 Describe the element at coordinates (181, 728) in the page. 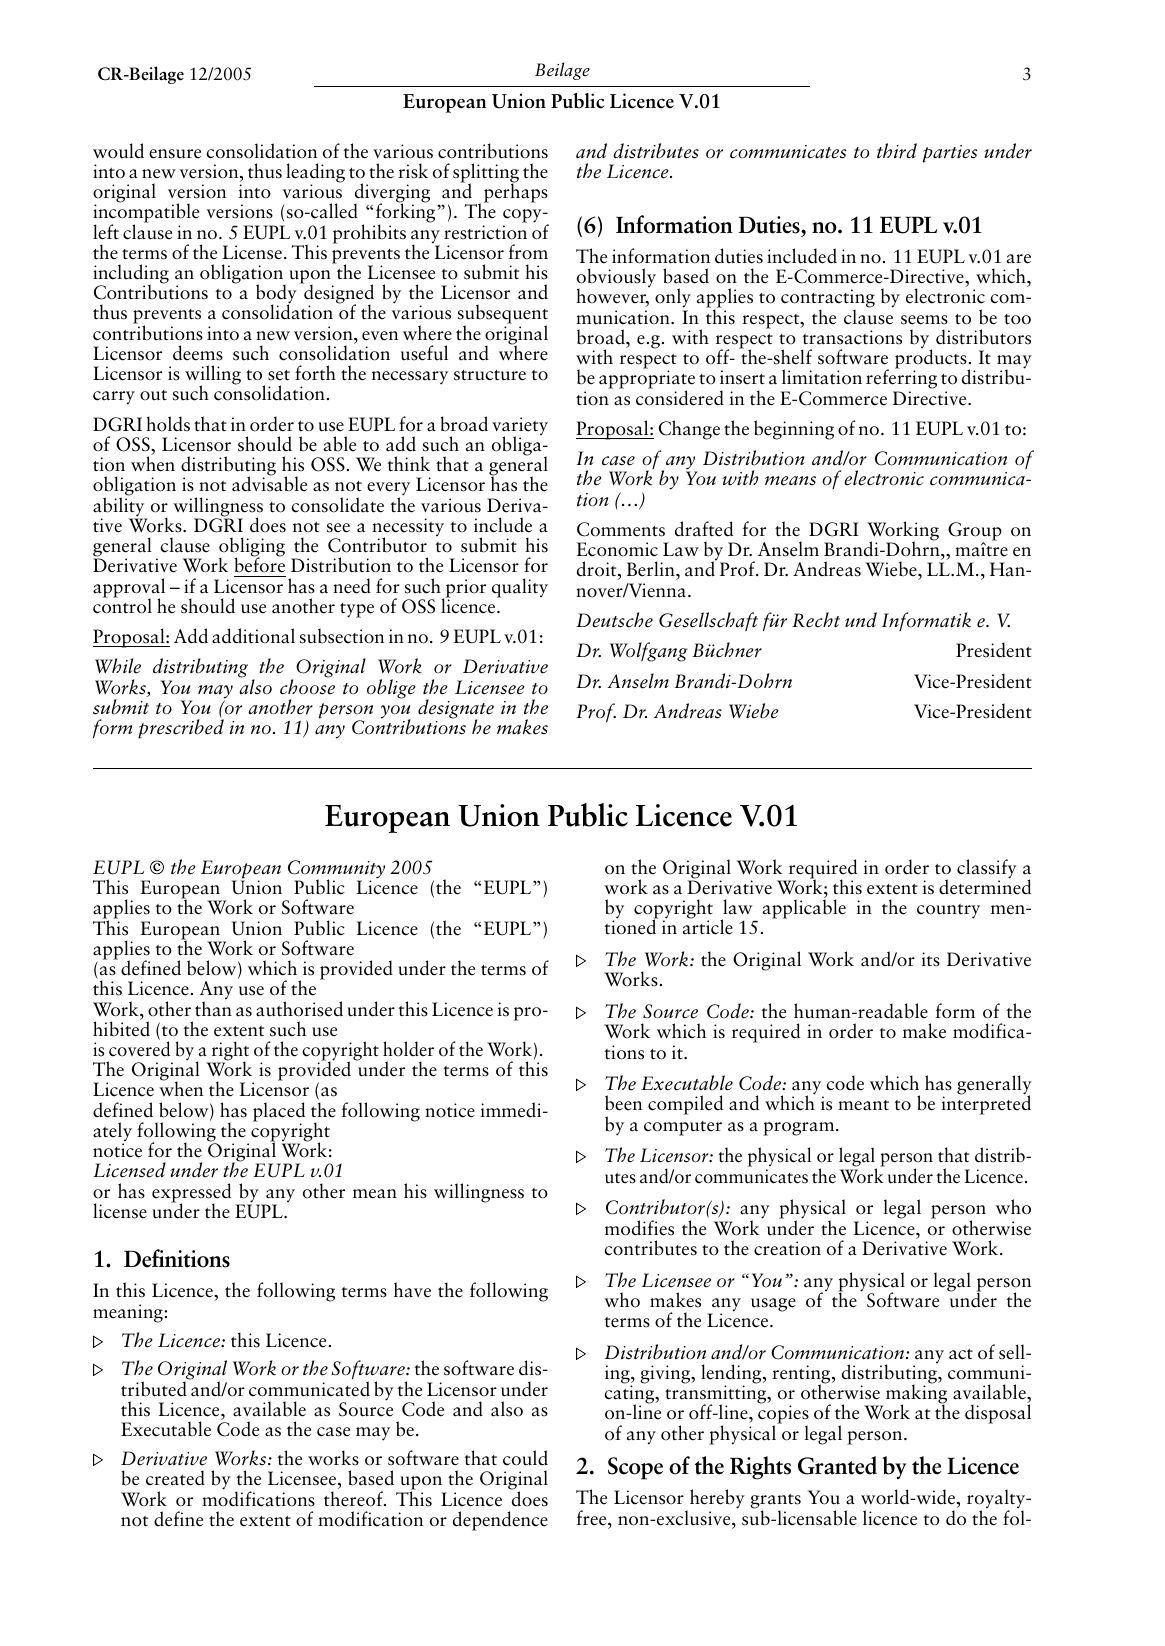

I see `prescribed` at that location.
